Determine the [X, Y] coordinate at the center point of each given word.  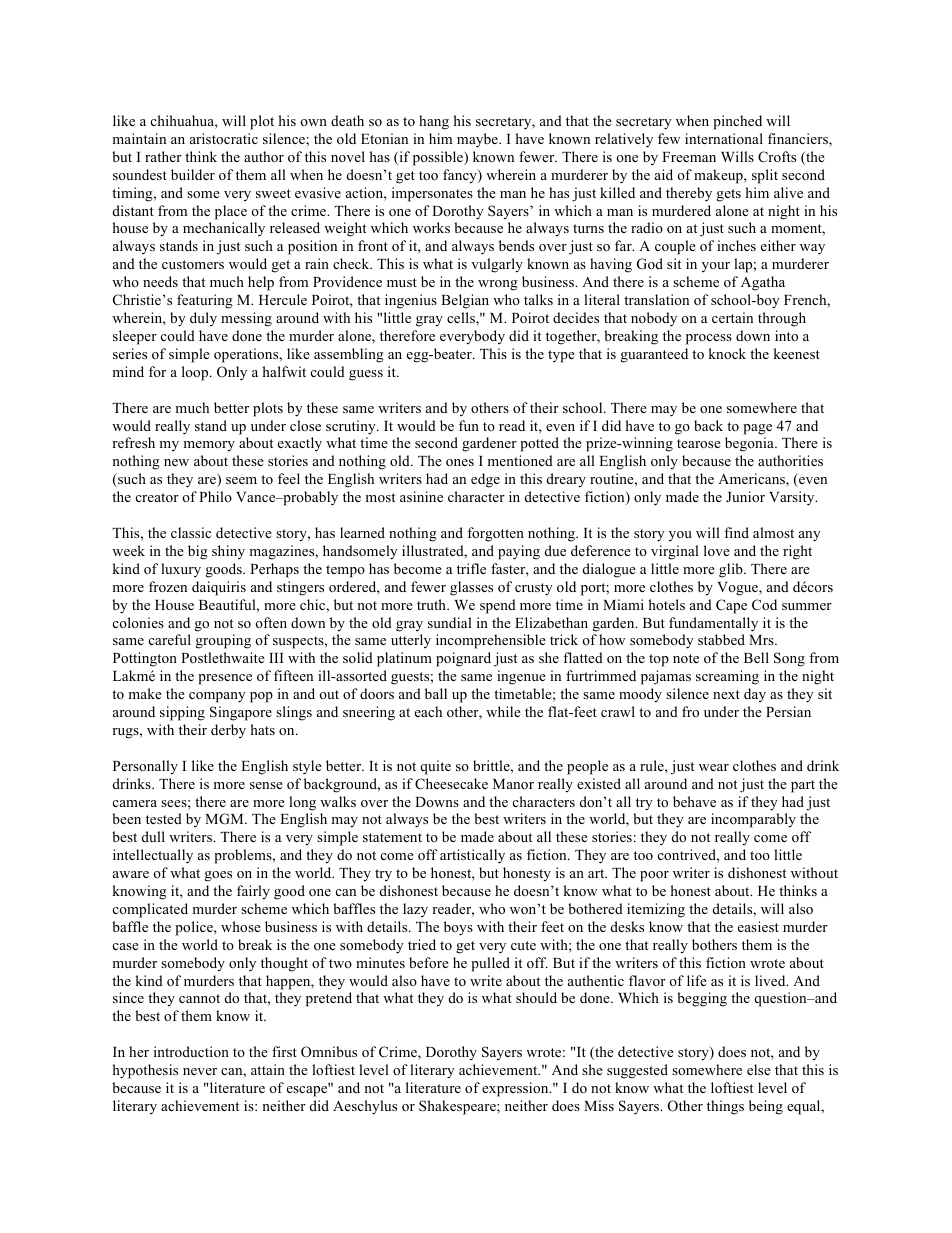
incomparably [753, 820]
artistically [472, 856]
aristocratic [224, 138]
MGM [225, 819]
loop [196, 373]
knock [727, 353]
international [724, 138]
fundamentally [713, 624]
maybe [478, 140]
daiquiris [219, 588]
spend [498, 606]
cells [462, 319]
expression [516, 1089]
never [200, 1071]
